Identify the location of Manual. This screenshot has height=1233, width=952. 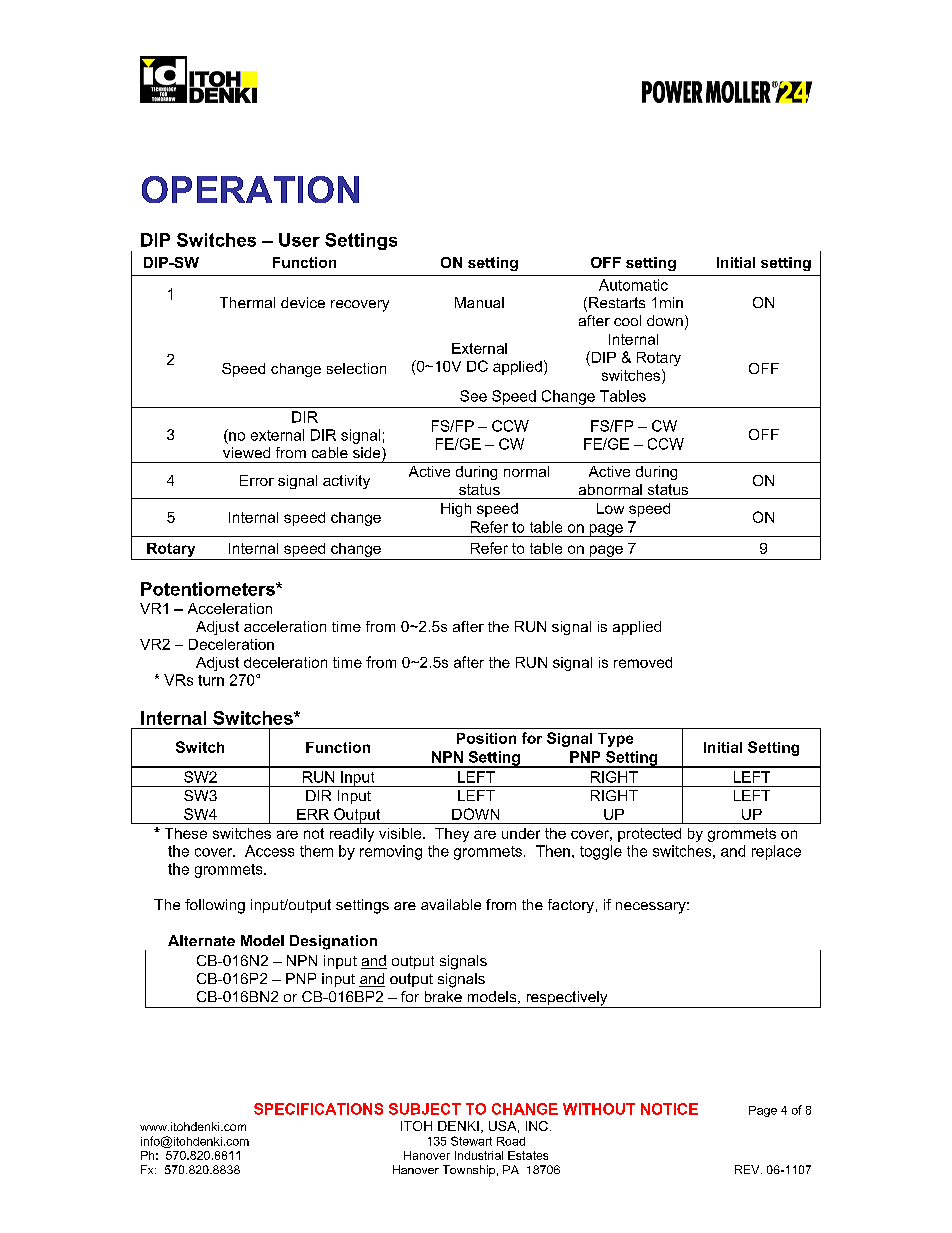
(479, 302).
